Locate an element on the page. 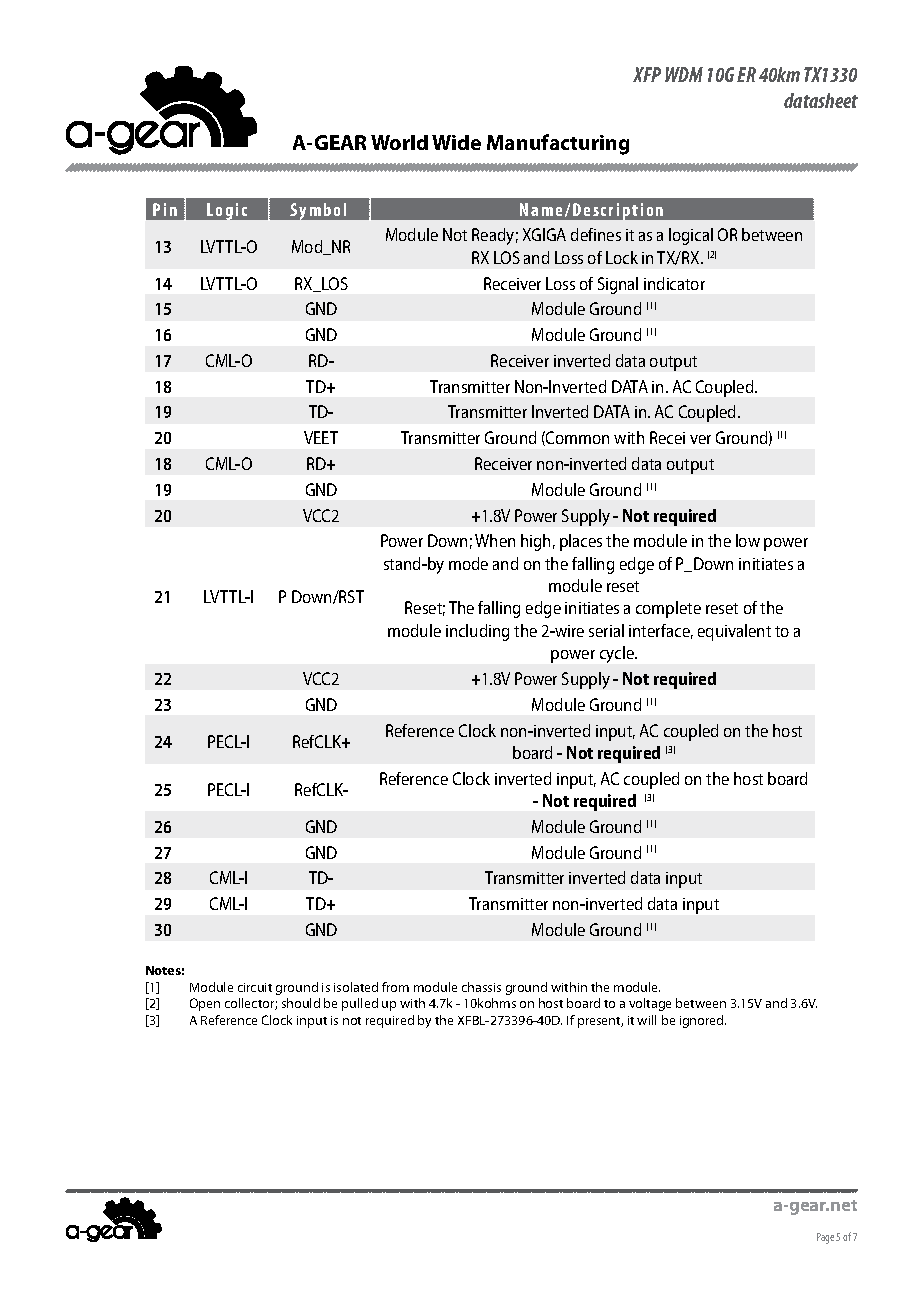 The width and height of the document is (924, 1308). Pin is located at coordinates (165, 209).
